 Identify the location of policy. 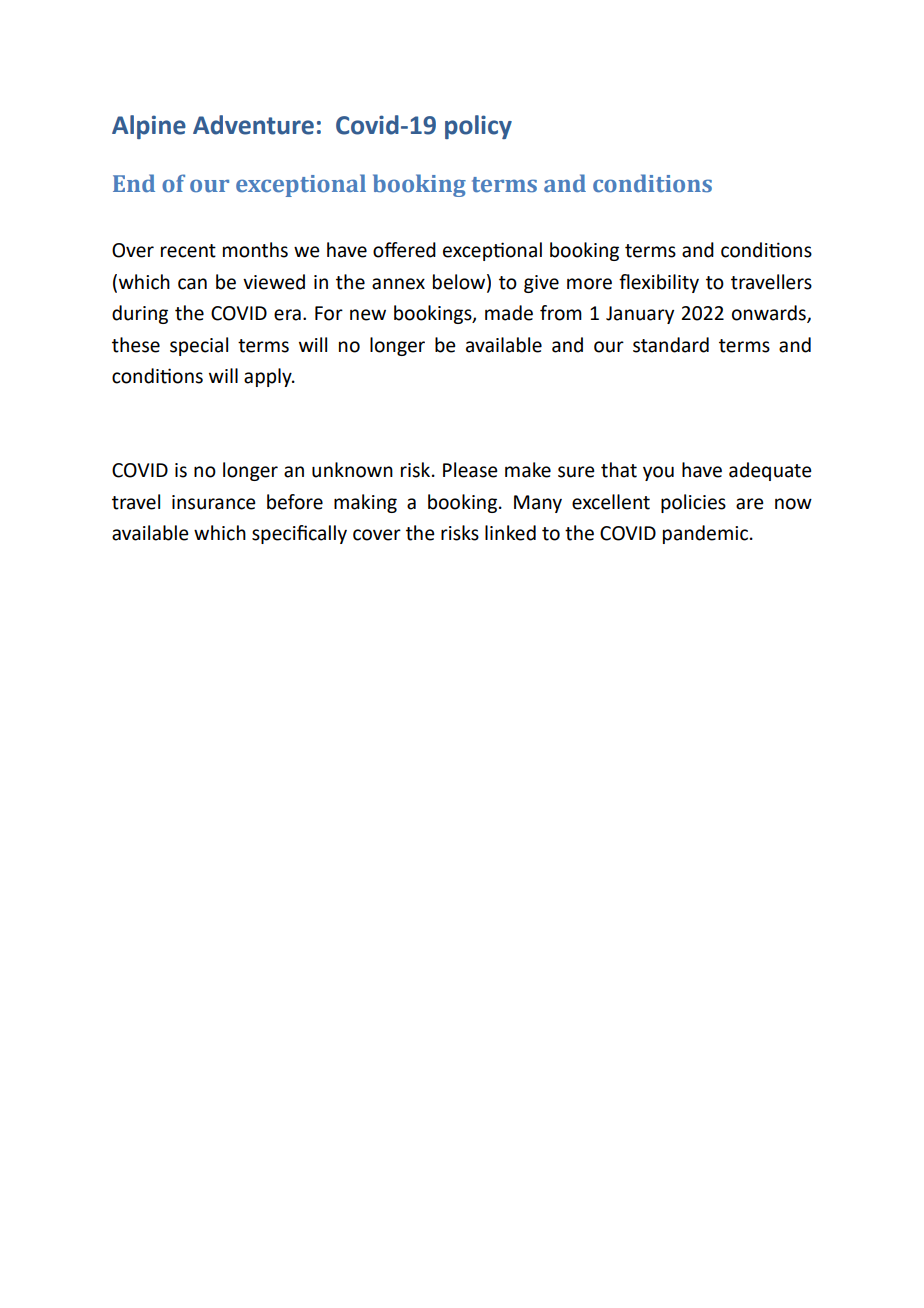
(478, 127).
